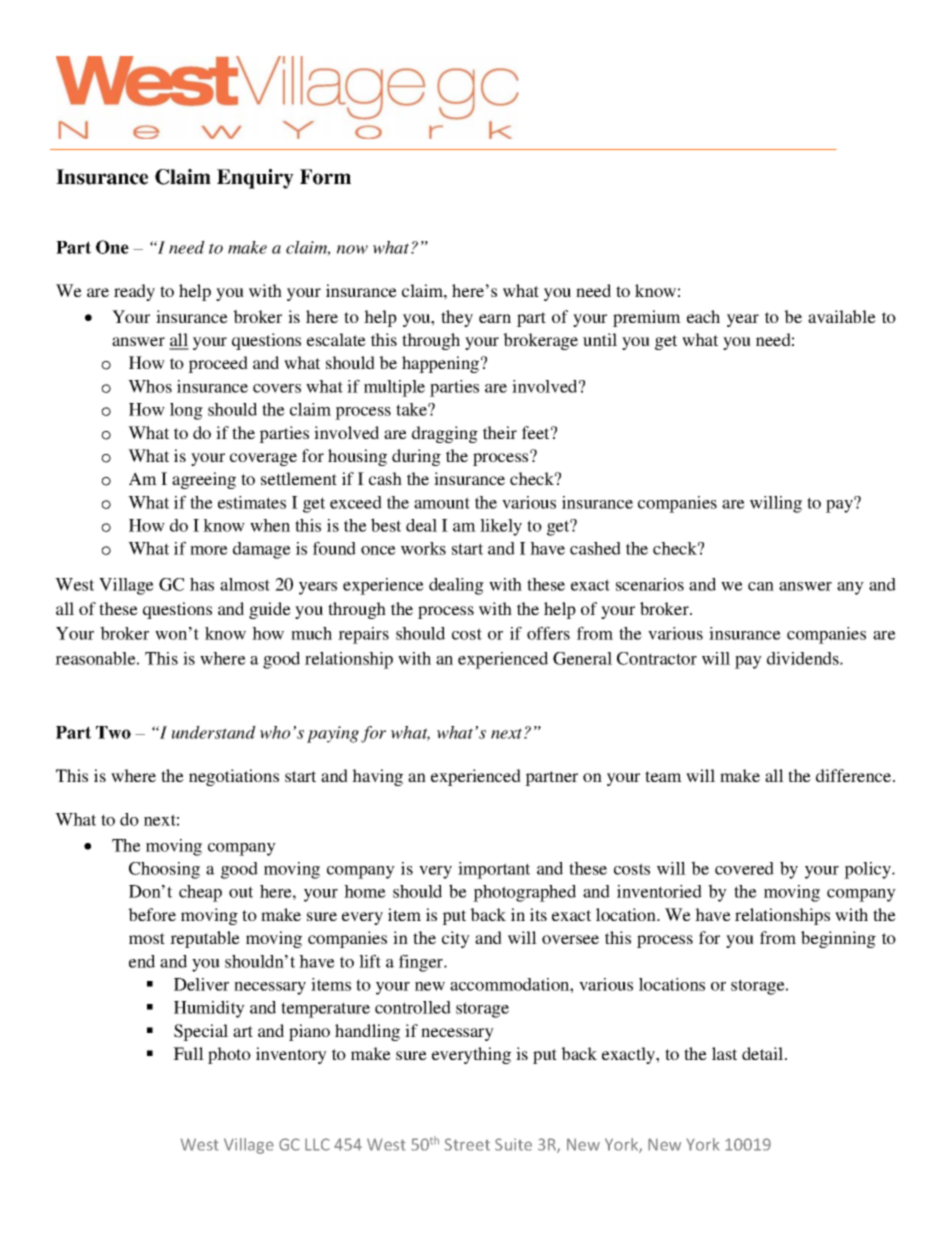  I want to click on Street, so click(467, 1144).
